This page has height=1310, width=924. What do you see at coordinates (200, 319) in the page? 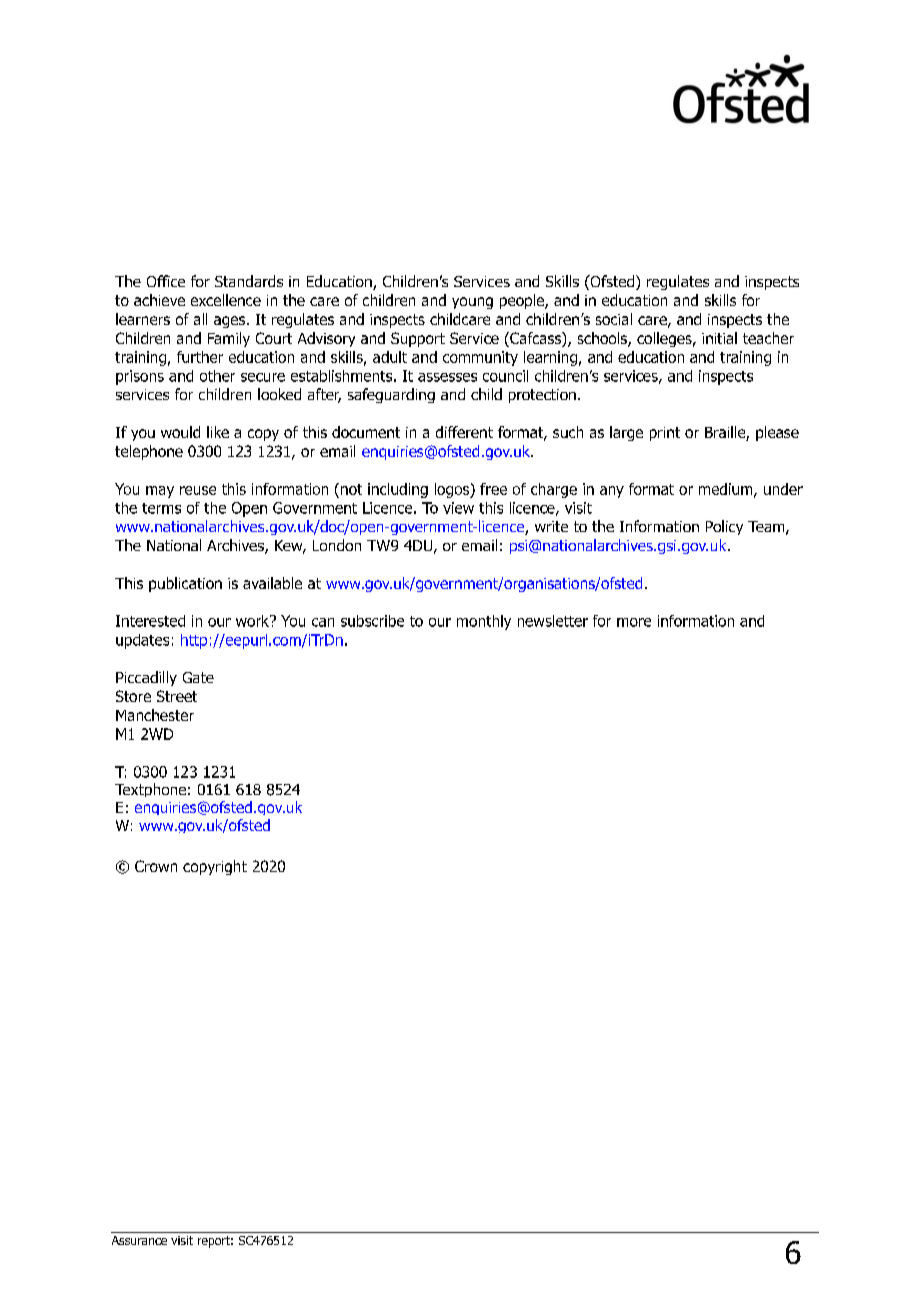
I see `all` at bounding box center [200, 319].
